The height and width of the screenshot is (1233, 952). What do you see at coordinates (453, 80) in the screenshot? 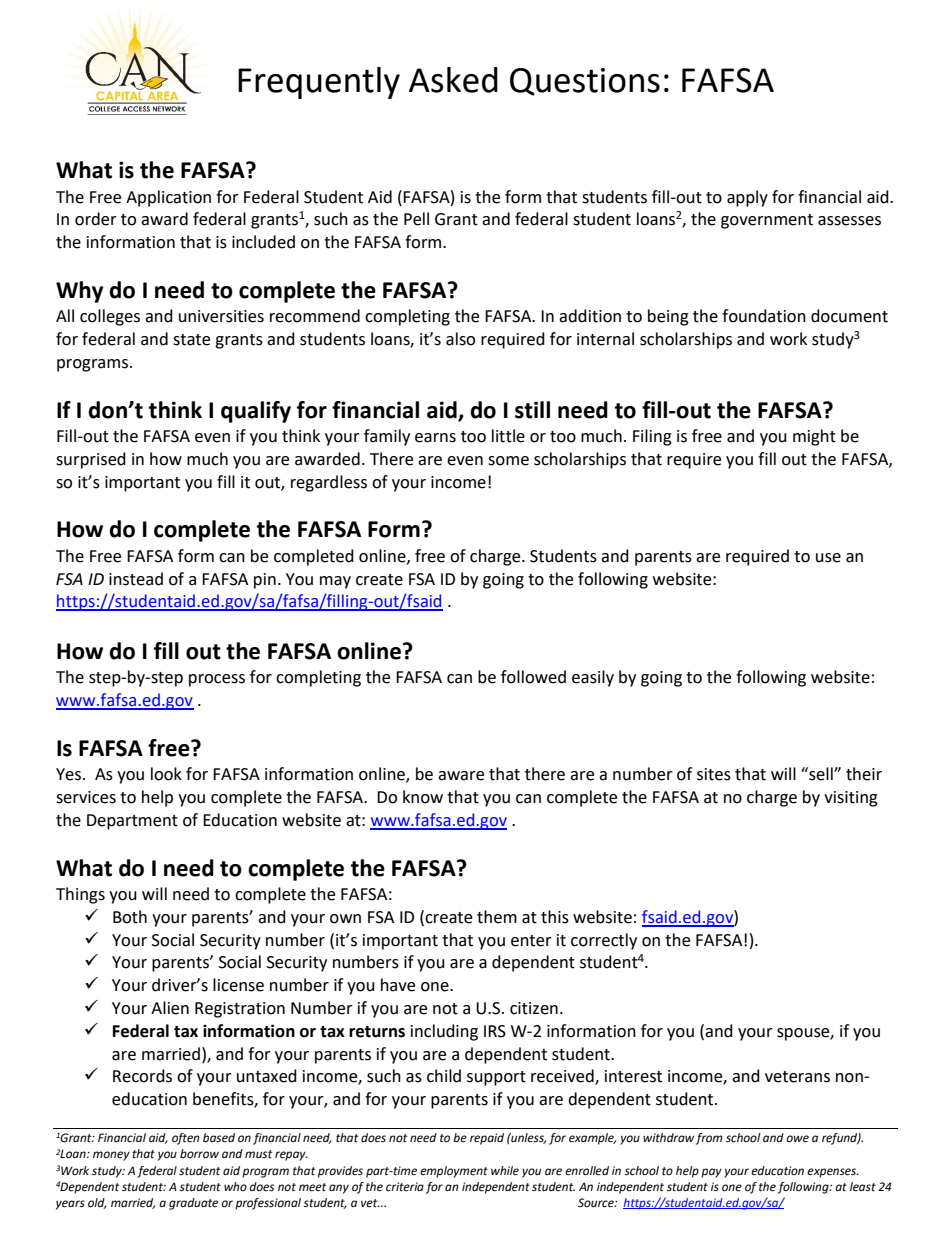
I see `Asked` at bounding box center [453, 80].
